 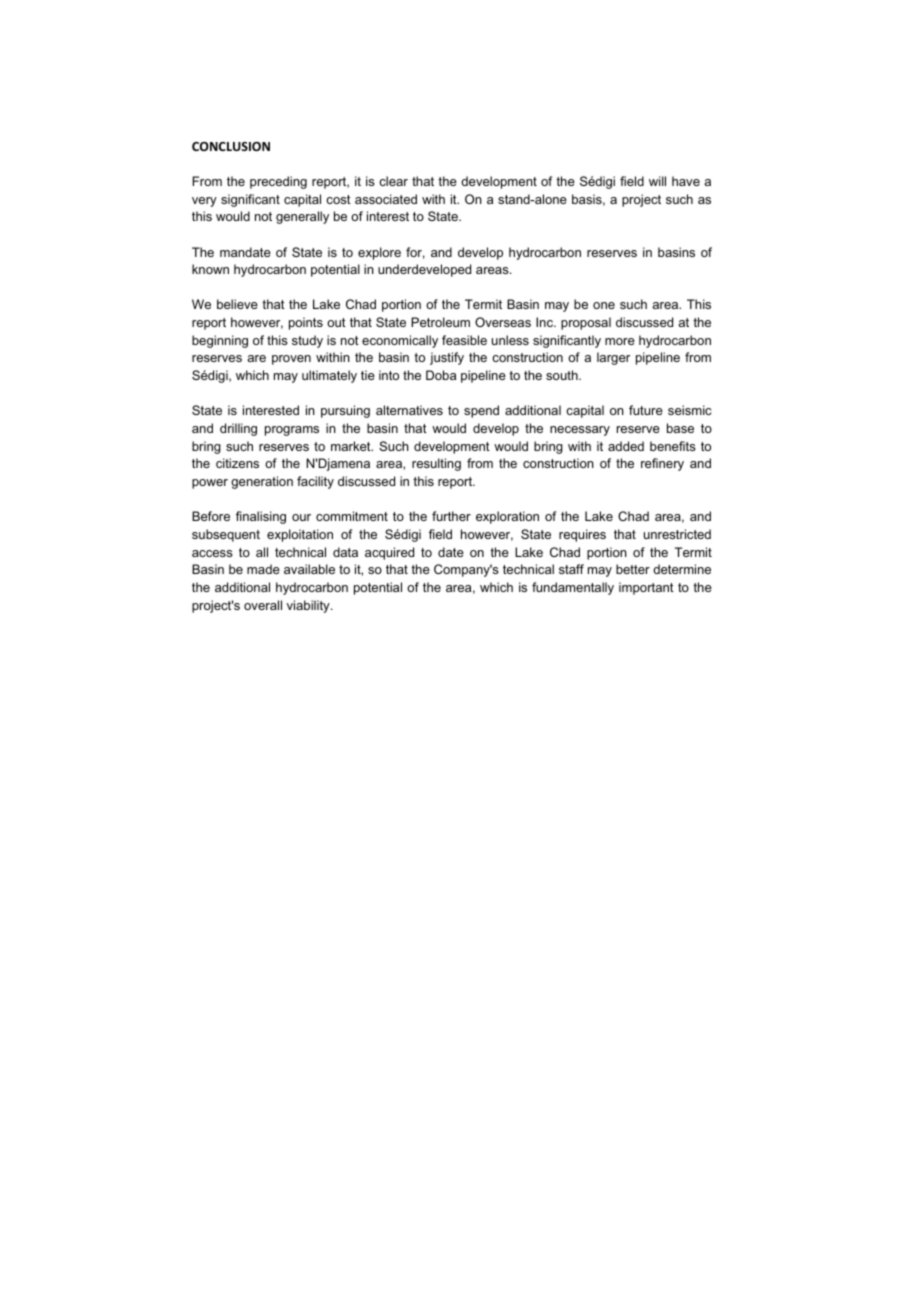 I want to click on refinery, so click(x=662, y=464).
